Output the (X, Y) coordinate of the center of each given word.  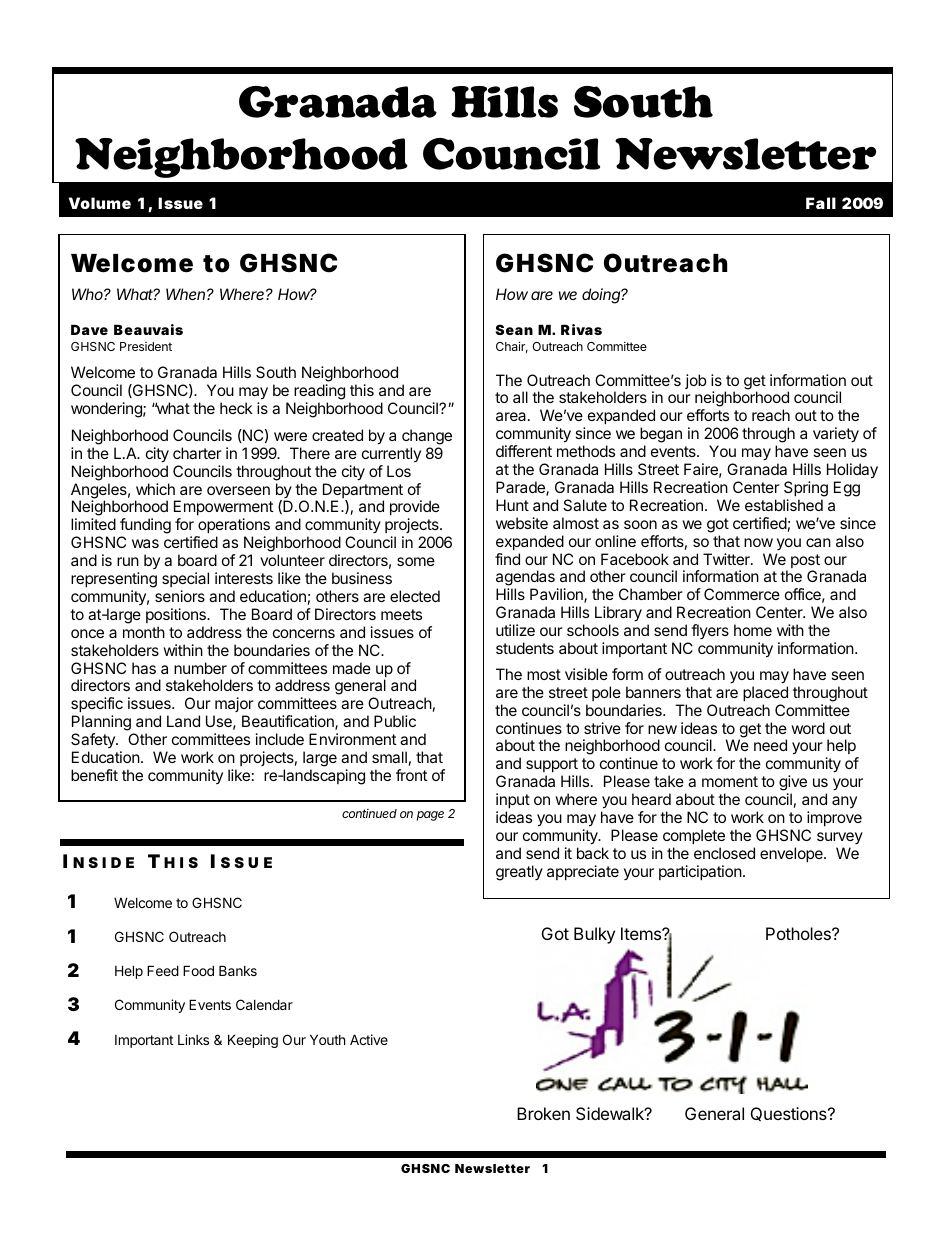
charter (197, 453)
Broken (543, 1113)
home (753, 630)
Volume (100, 203)
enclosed (724, 853)
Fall (821, 203)
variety (836, 435)
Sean (514, 329)
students (525, 648)
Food (198, 970)
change (427, 437)
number (200, 668)
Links (193, 1039)
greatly (519, 873)
